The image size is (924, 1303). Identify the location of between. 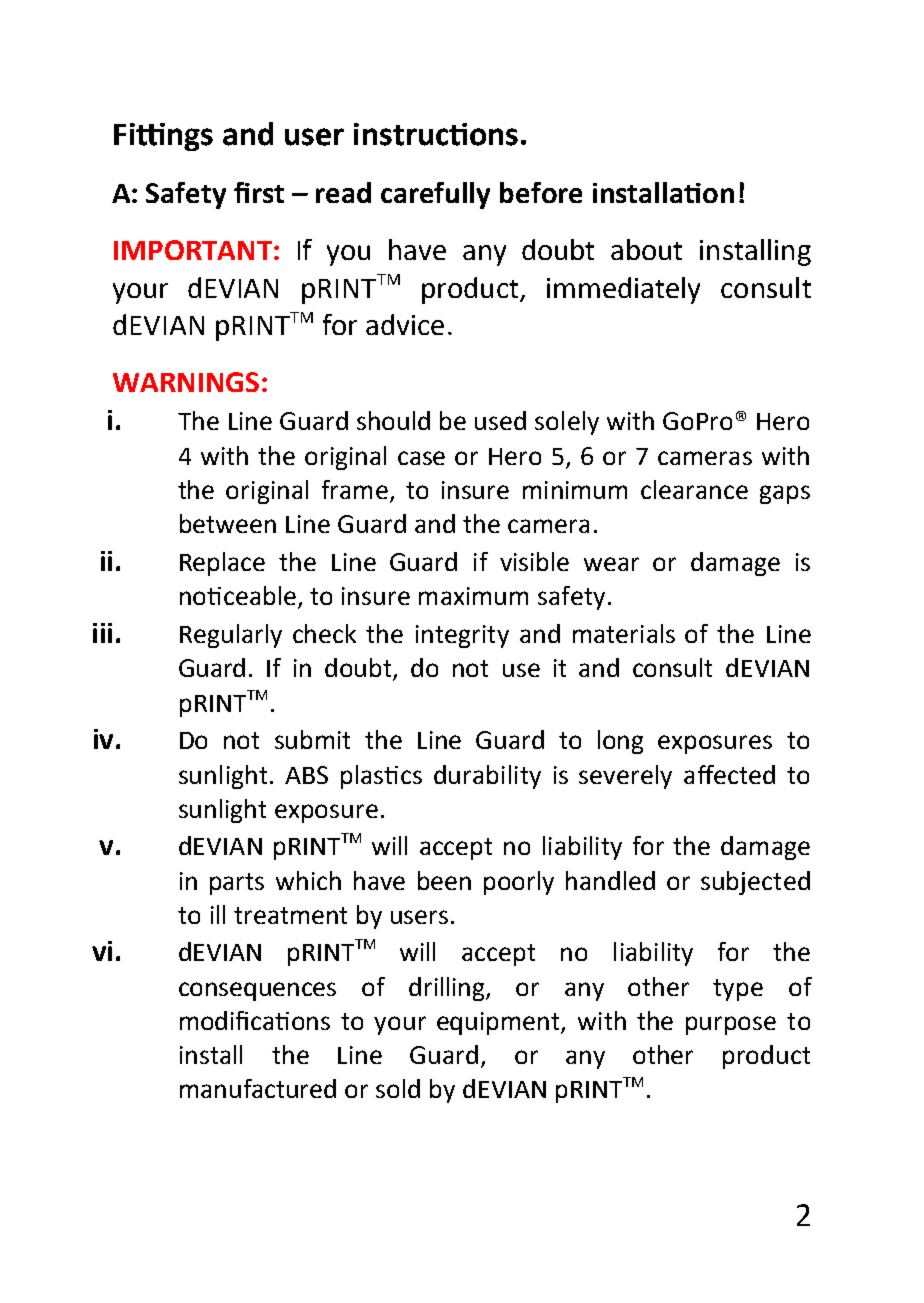
(228, 523).
